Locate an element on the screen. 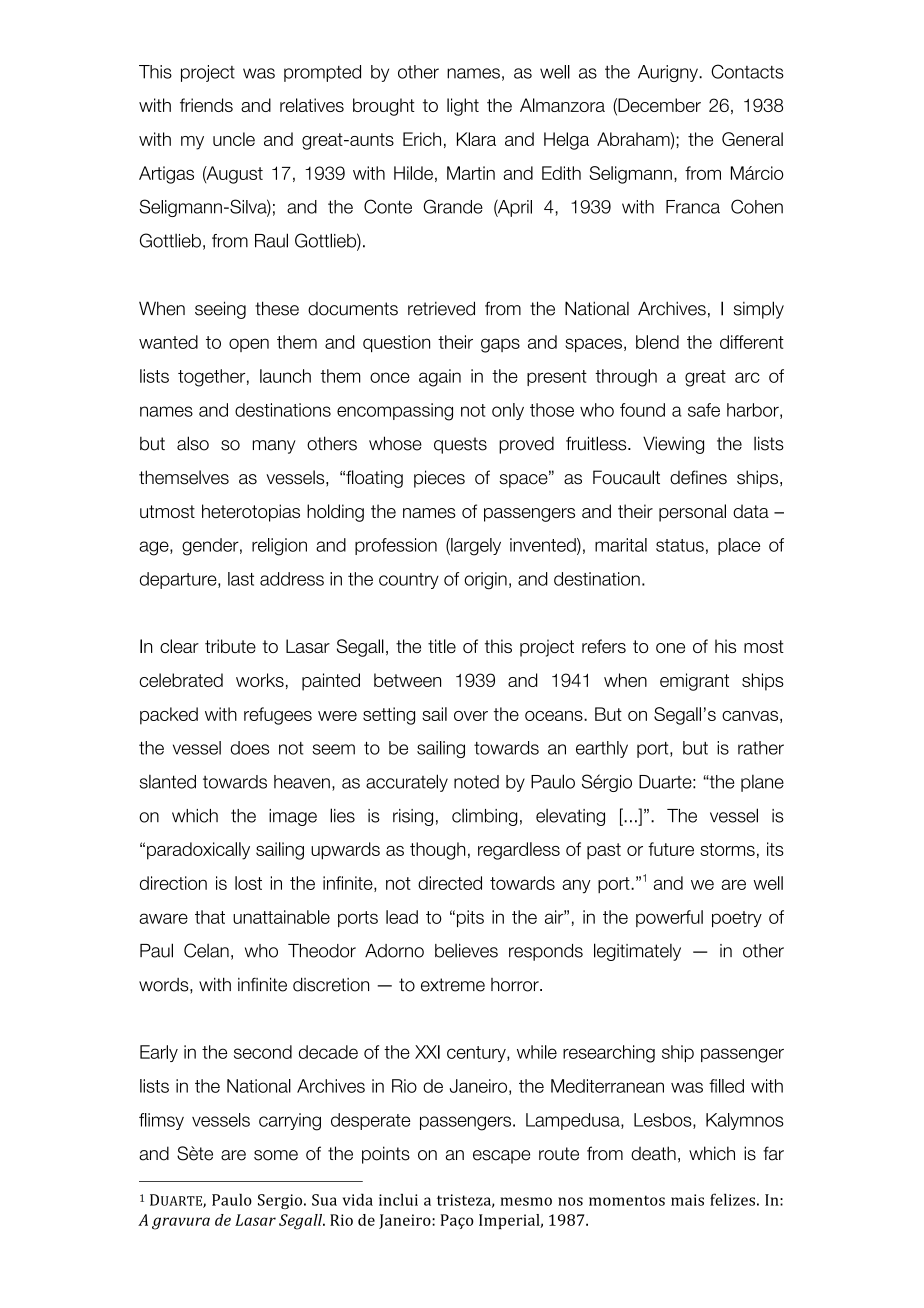 The image size is (924, 1308). light is located at coordinates (463, 107).
